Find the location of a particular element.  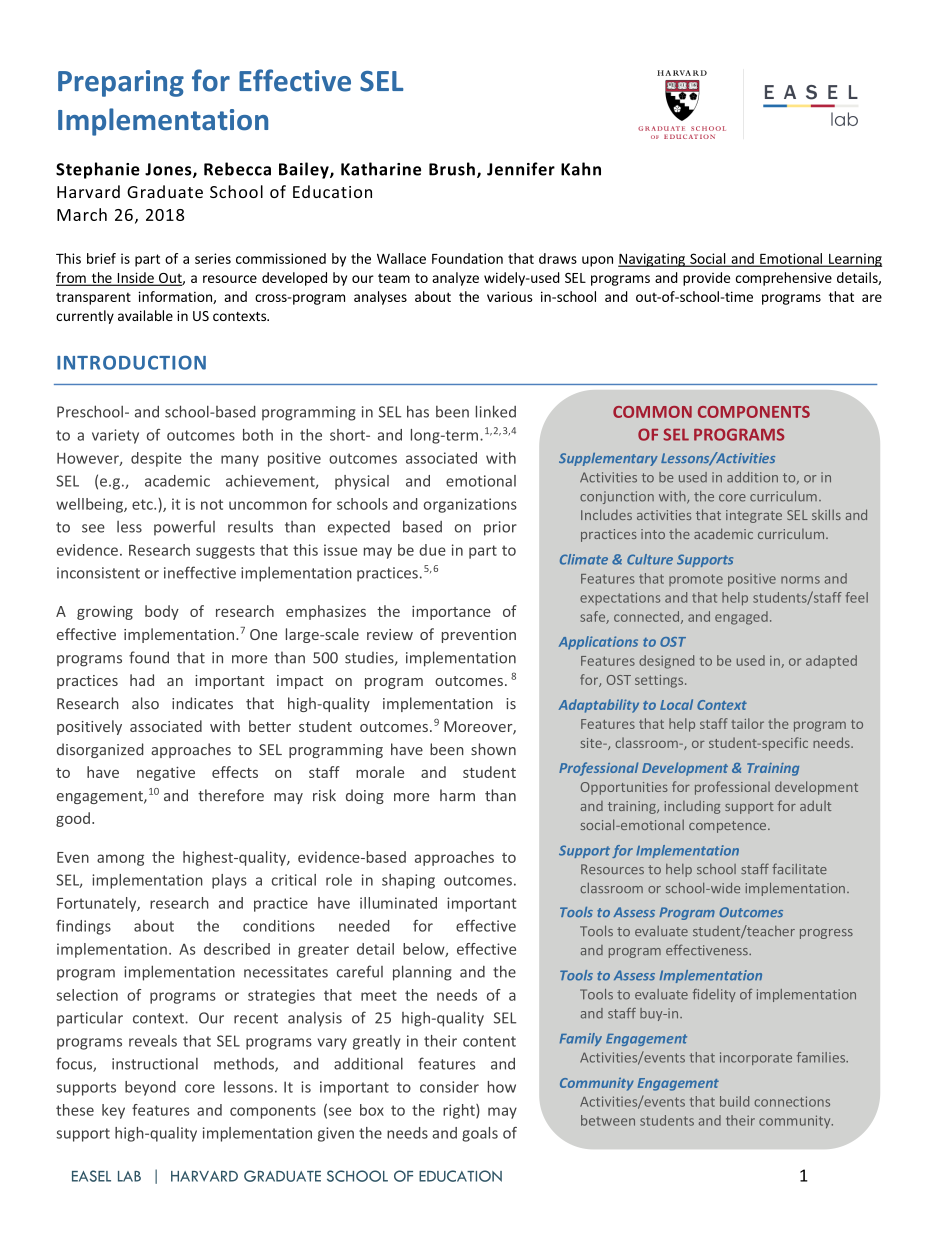

Preparing is located at coordinates (121, 83).
